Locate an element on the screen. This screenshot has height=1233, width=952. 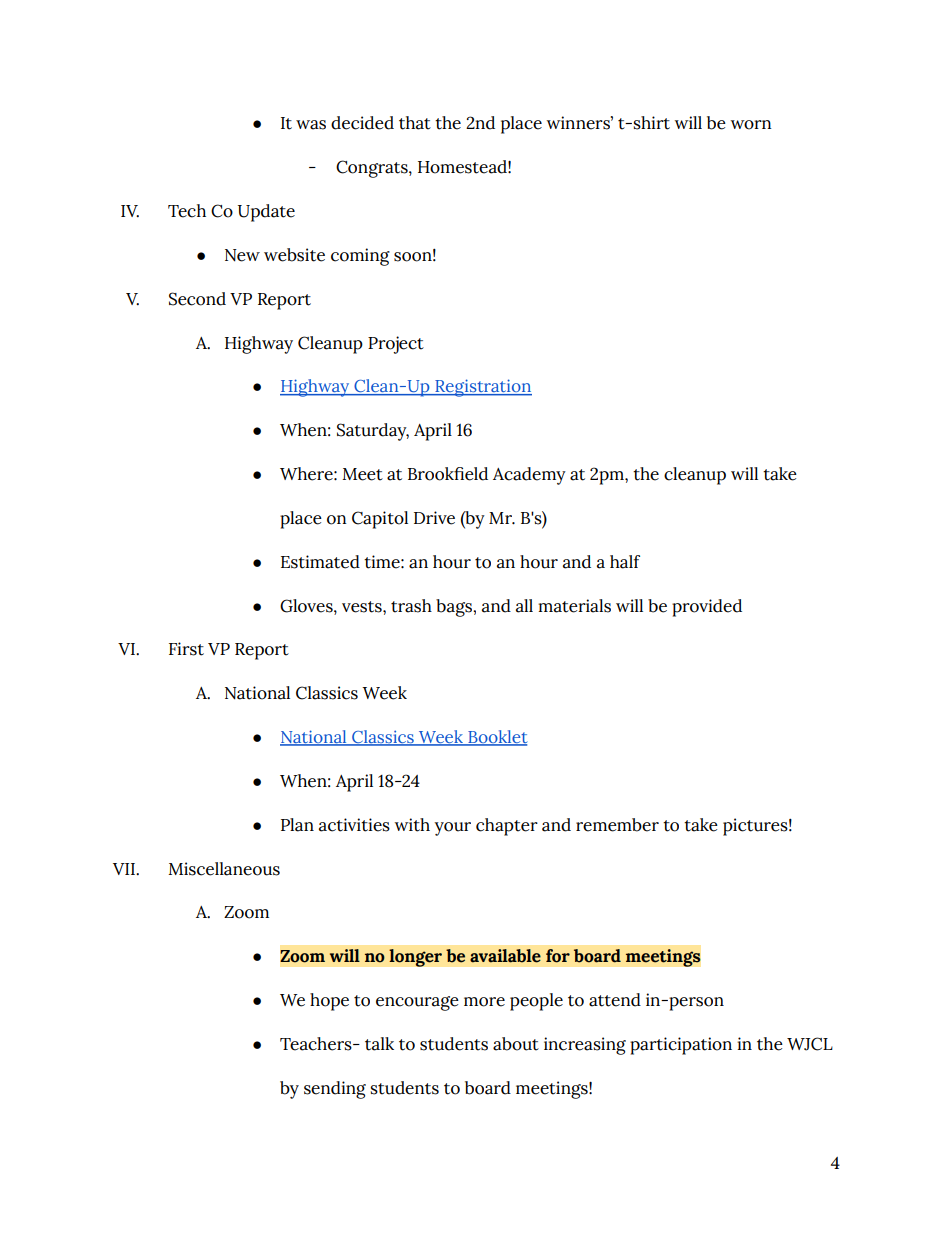
trash is located at coordinates (411, 606).
